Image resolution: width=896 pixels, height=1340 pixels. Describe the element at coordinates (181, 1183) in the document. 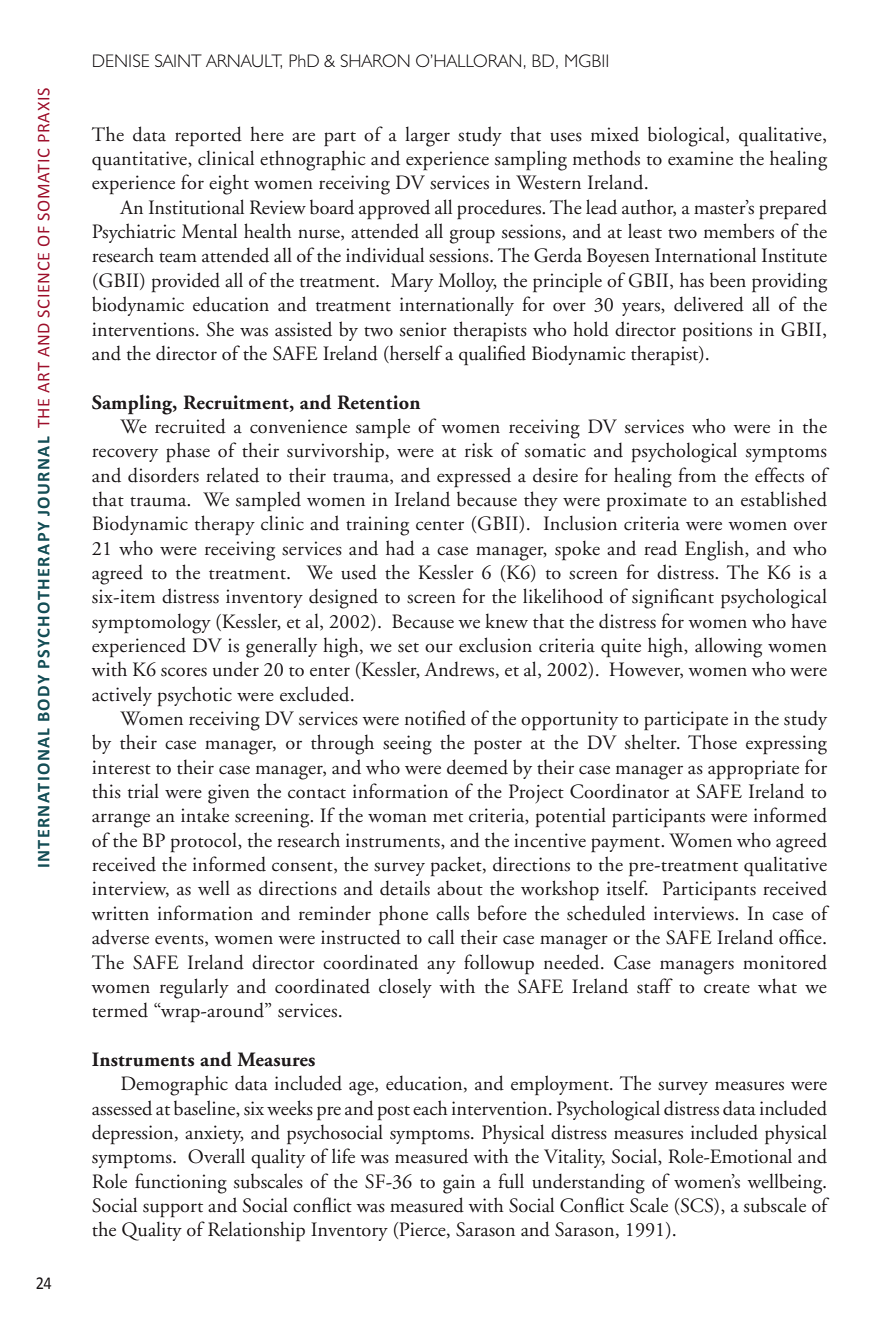

I see `functioning` at that location.
